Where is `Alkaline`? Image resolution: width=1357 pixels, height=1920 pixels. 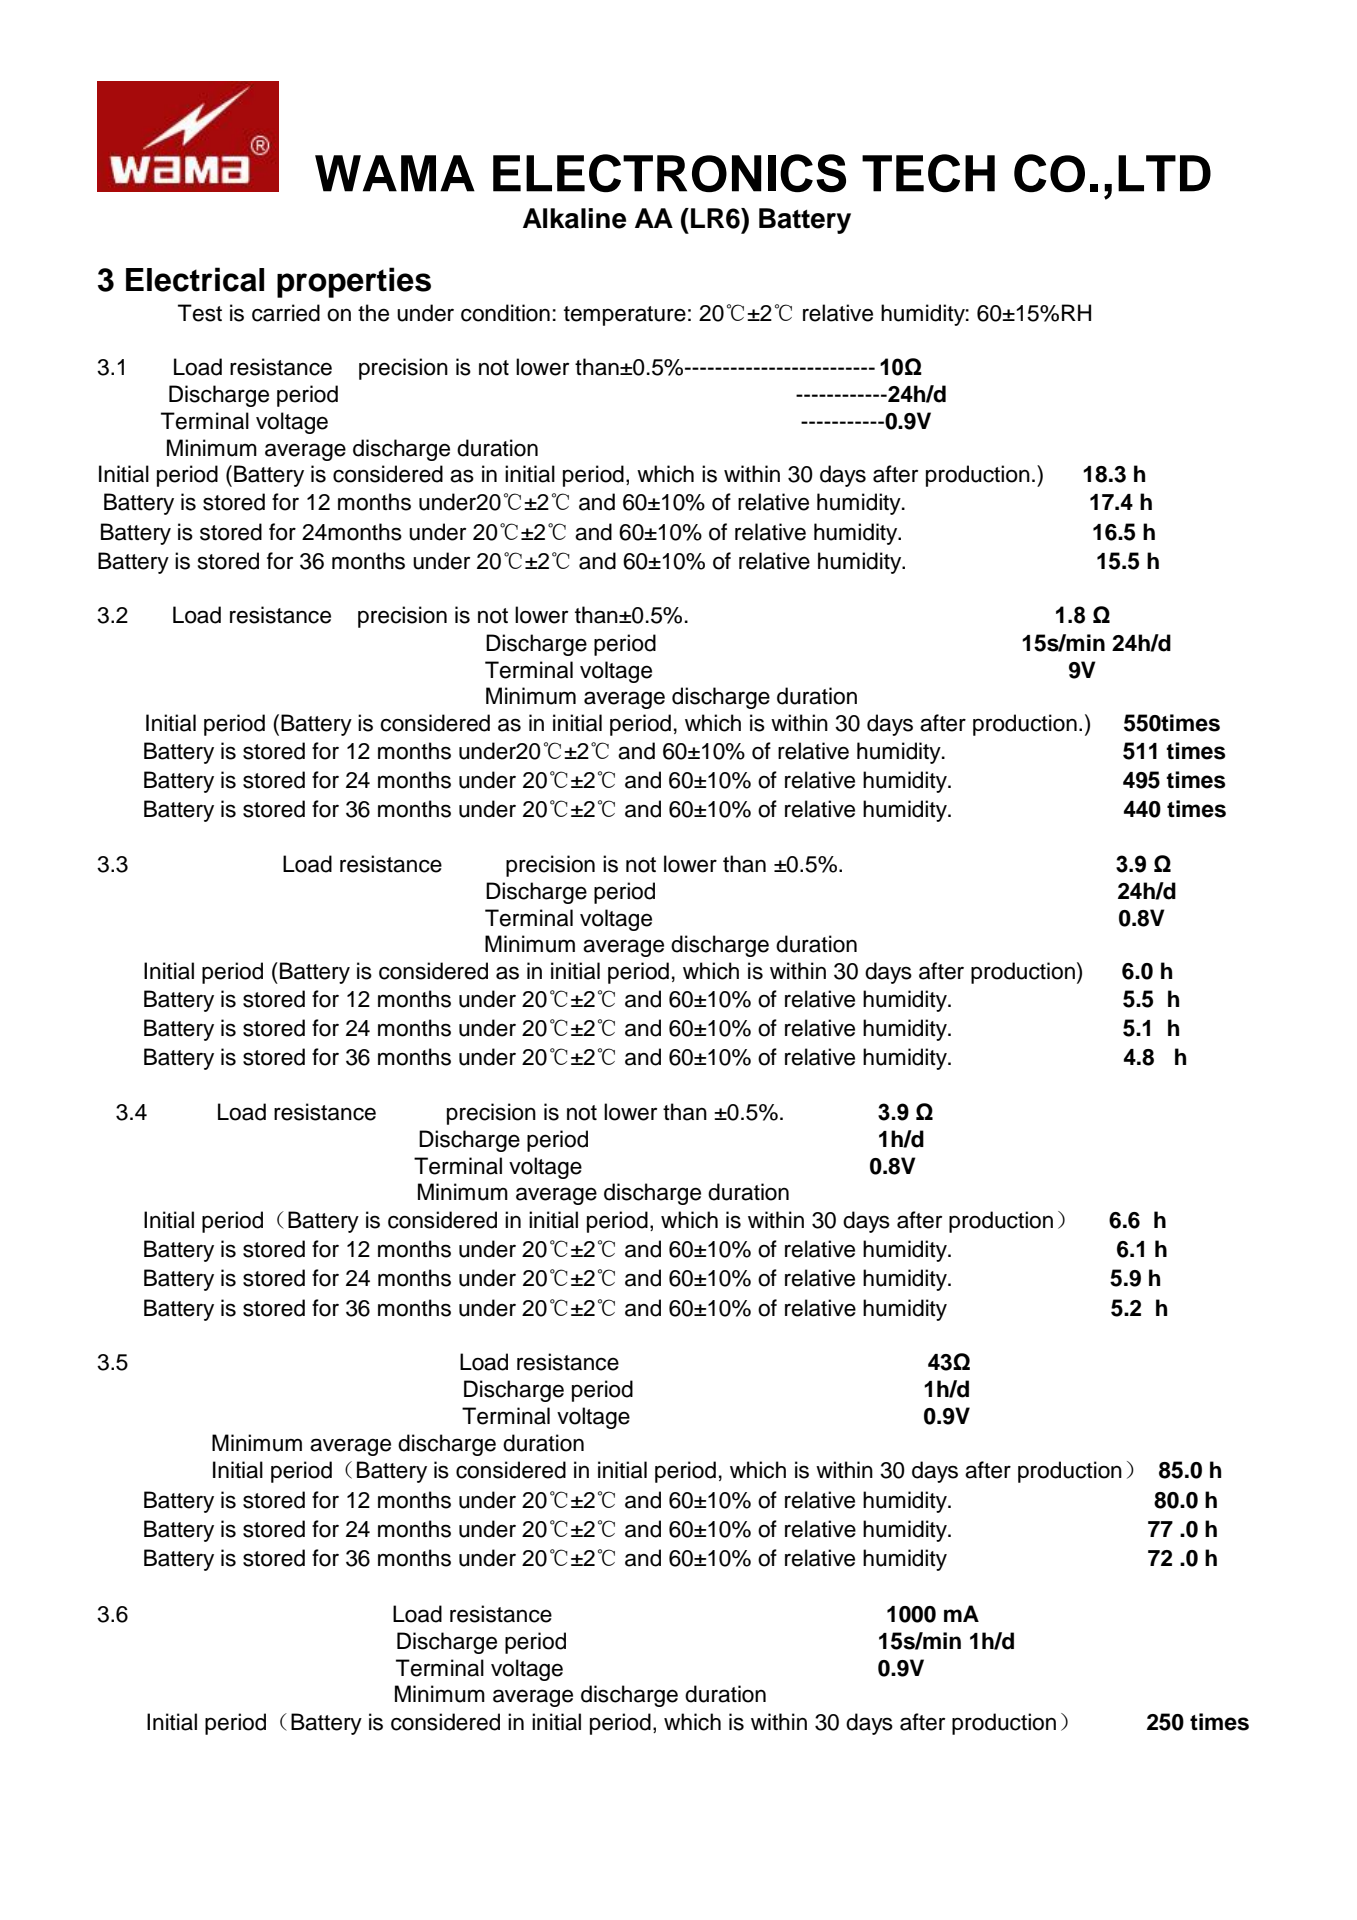 Alkaline is located at coordinates (574, 218).
